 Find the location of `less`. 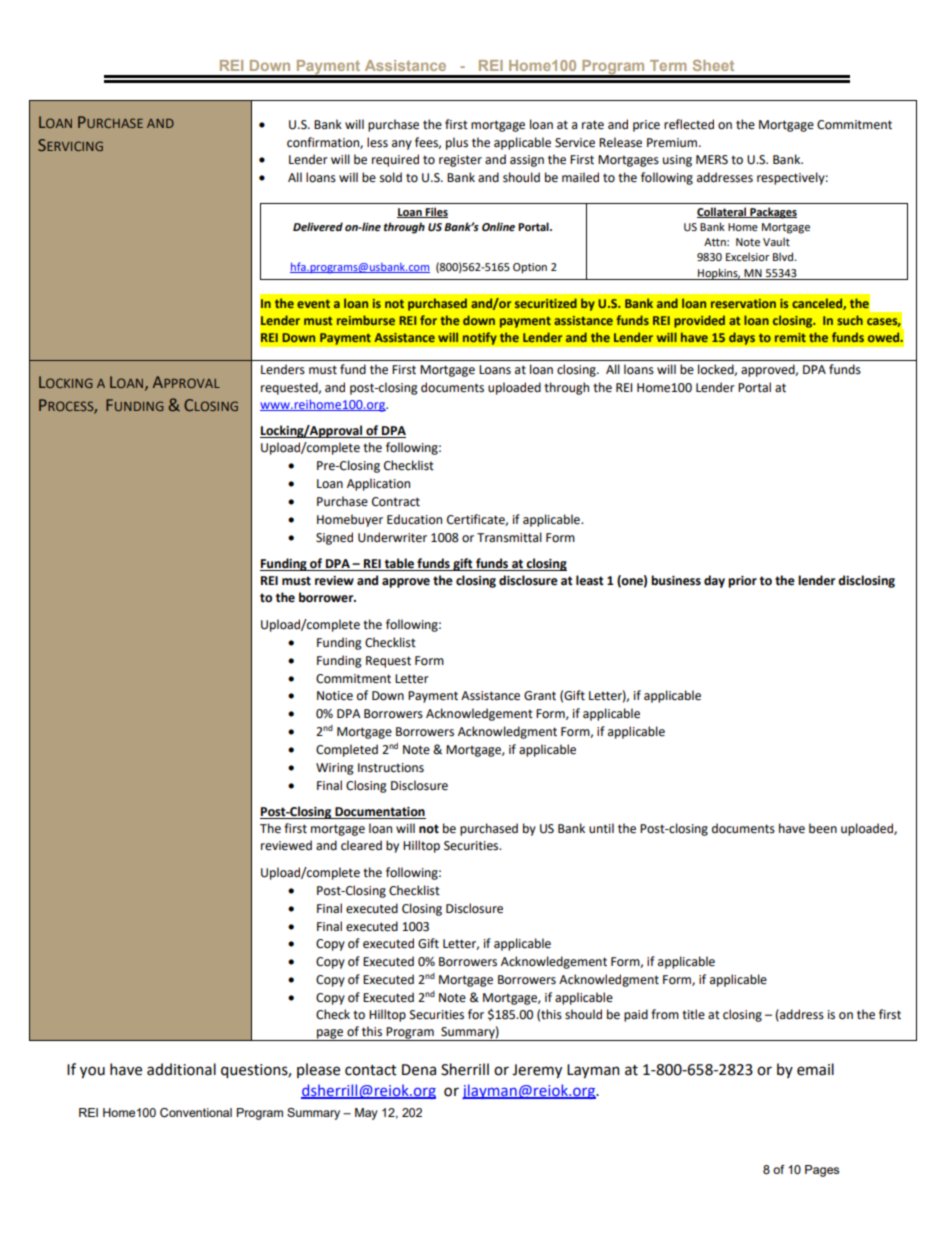

less is located at coordinates (377, 142).
